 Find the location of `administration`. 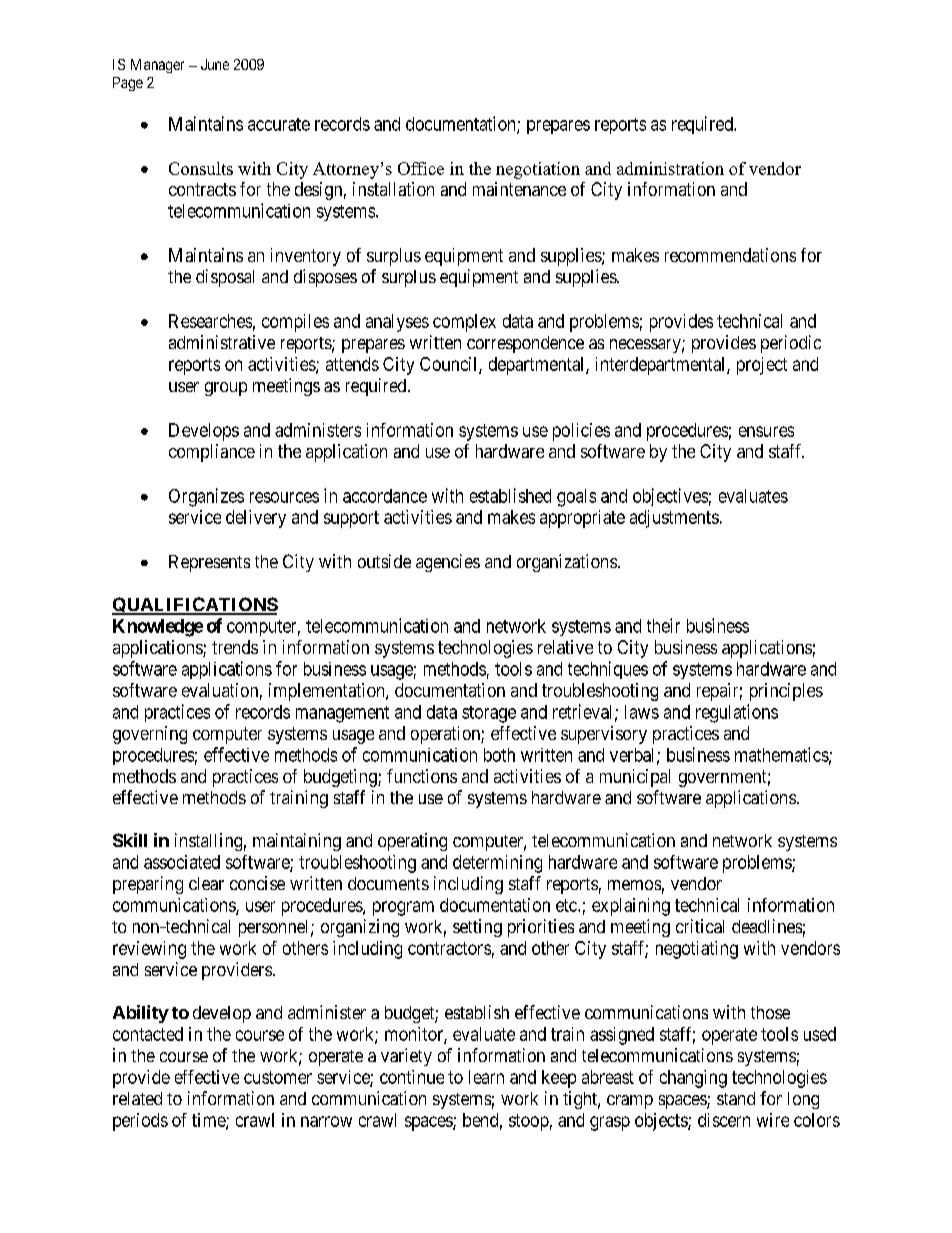

administration is located at coordinates (670, 168).
